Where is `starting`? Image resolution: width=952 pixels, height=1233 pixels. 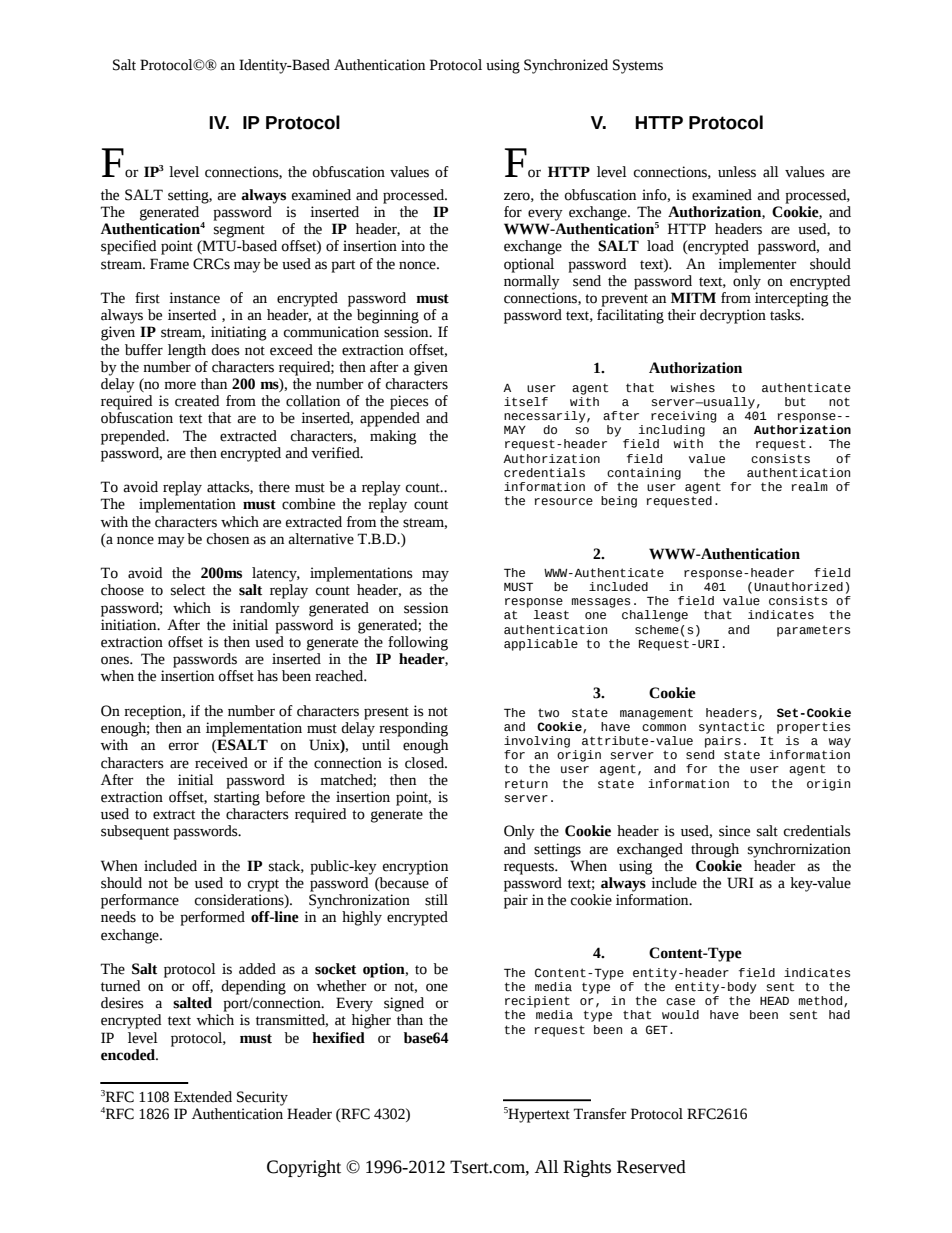
starting is located at coordinates (237, 798).
